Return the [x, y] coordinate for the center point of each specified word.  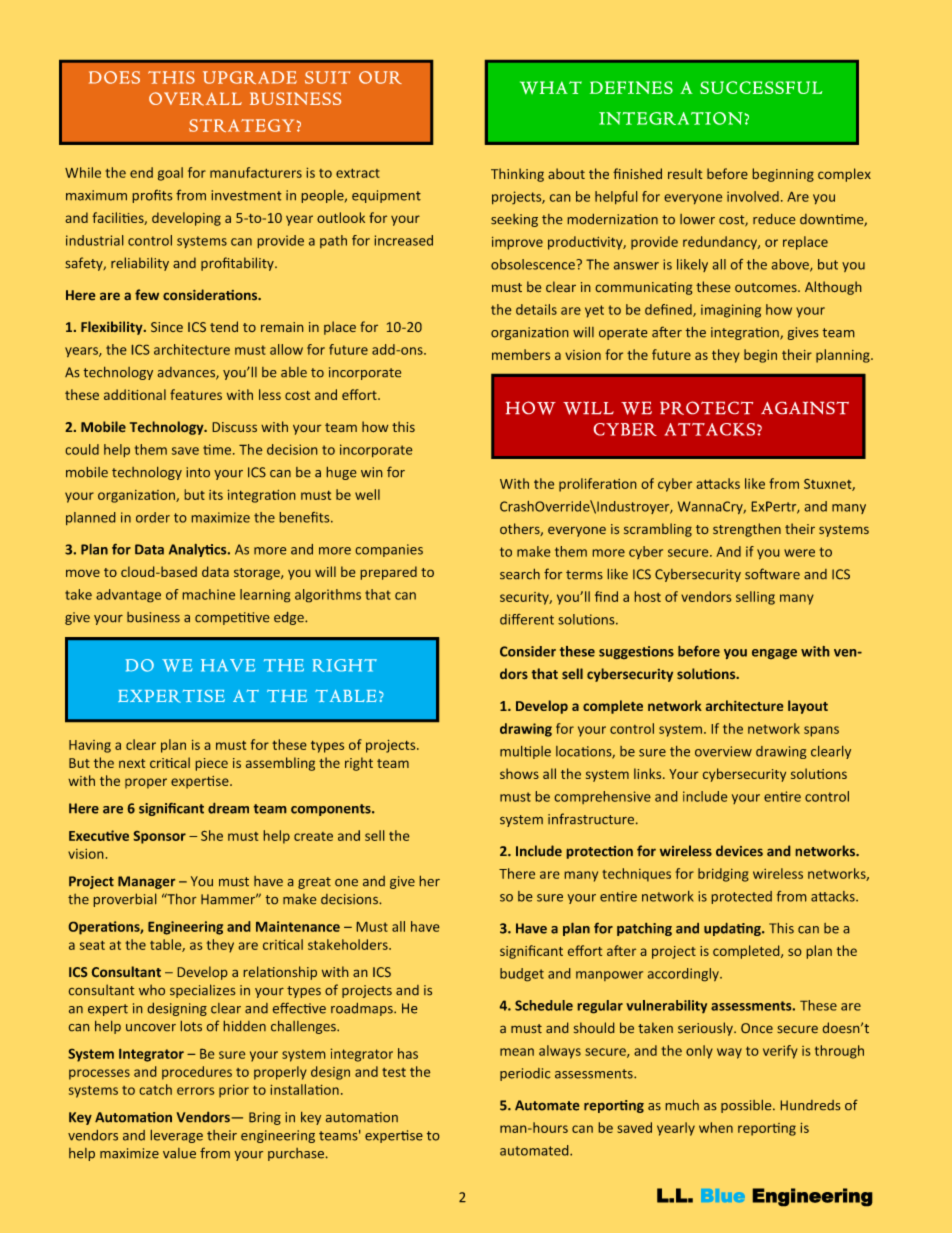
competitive [232, 618]
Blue [723, 1195]
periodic [525, 1074]
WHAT [551, 87]
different [527, 619]
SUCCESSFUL [761, 87]
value [179, 1153]
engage [774, 654]
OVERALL [195, 99]
